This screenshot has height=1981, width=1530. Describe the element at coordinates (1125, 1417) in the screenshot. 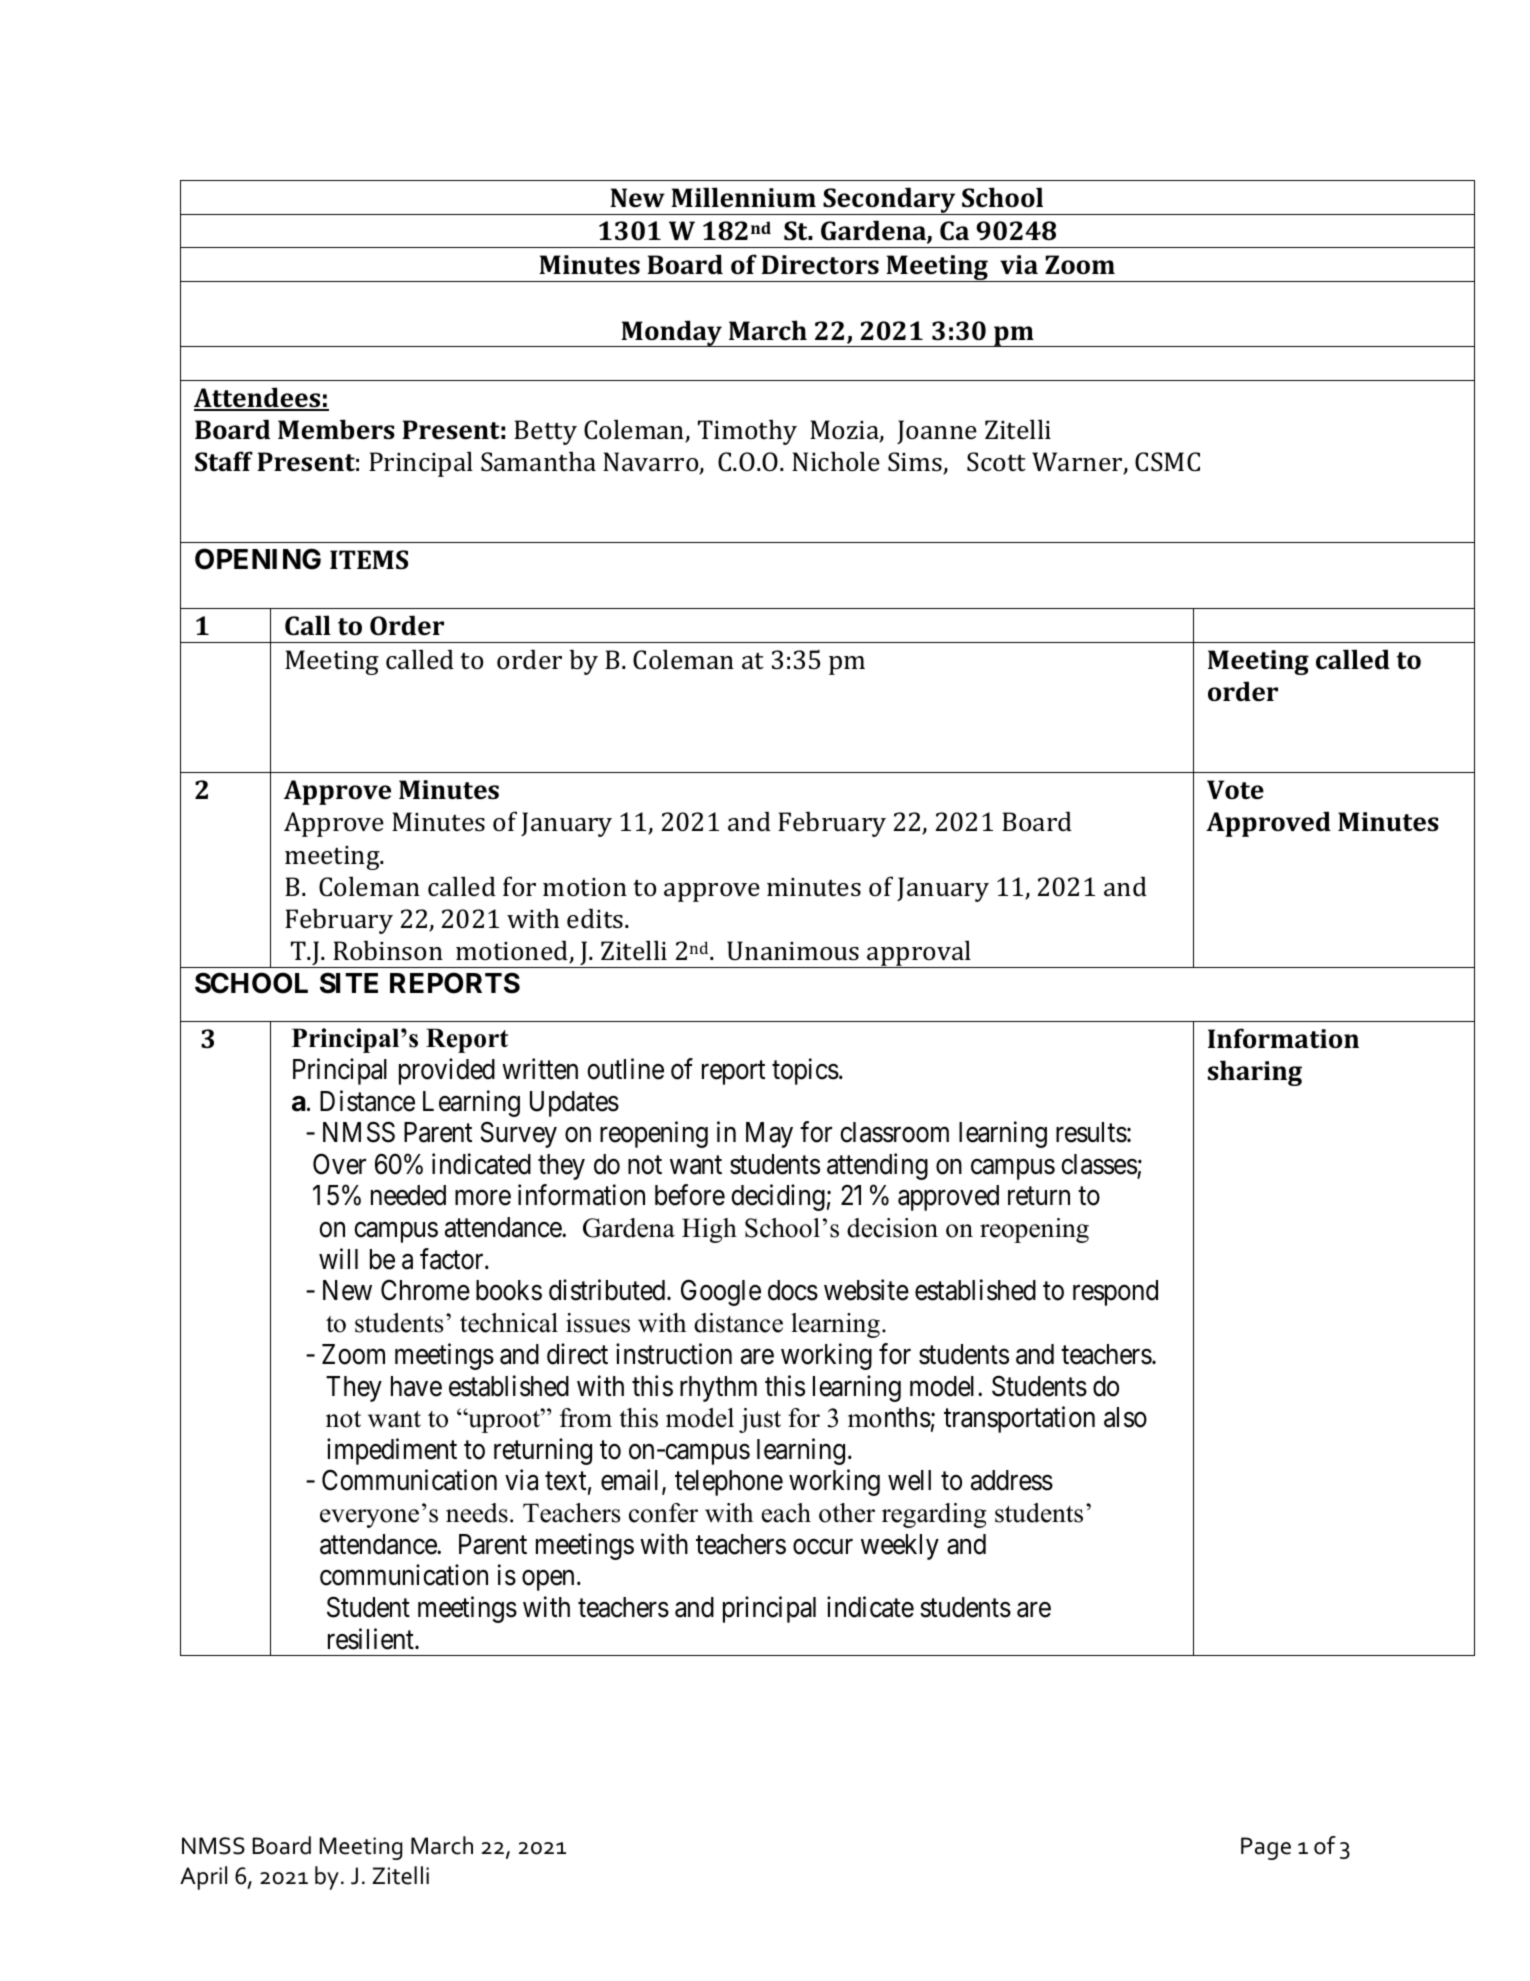

I see `also` at that location.
